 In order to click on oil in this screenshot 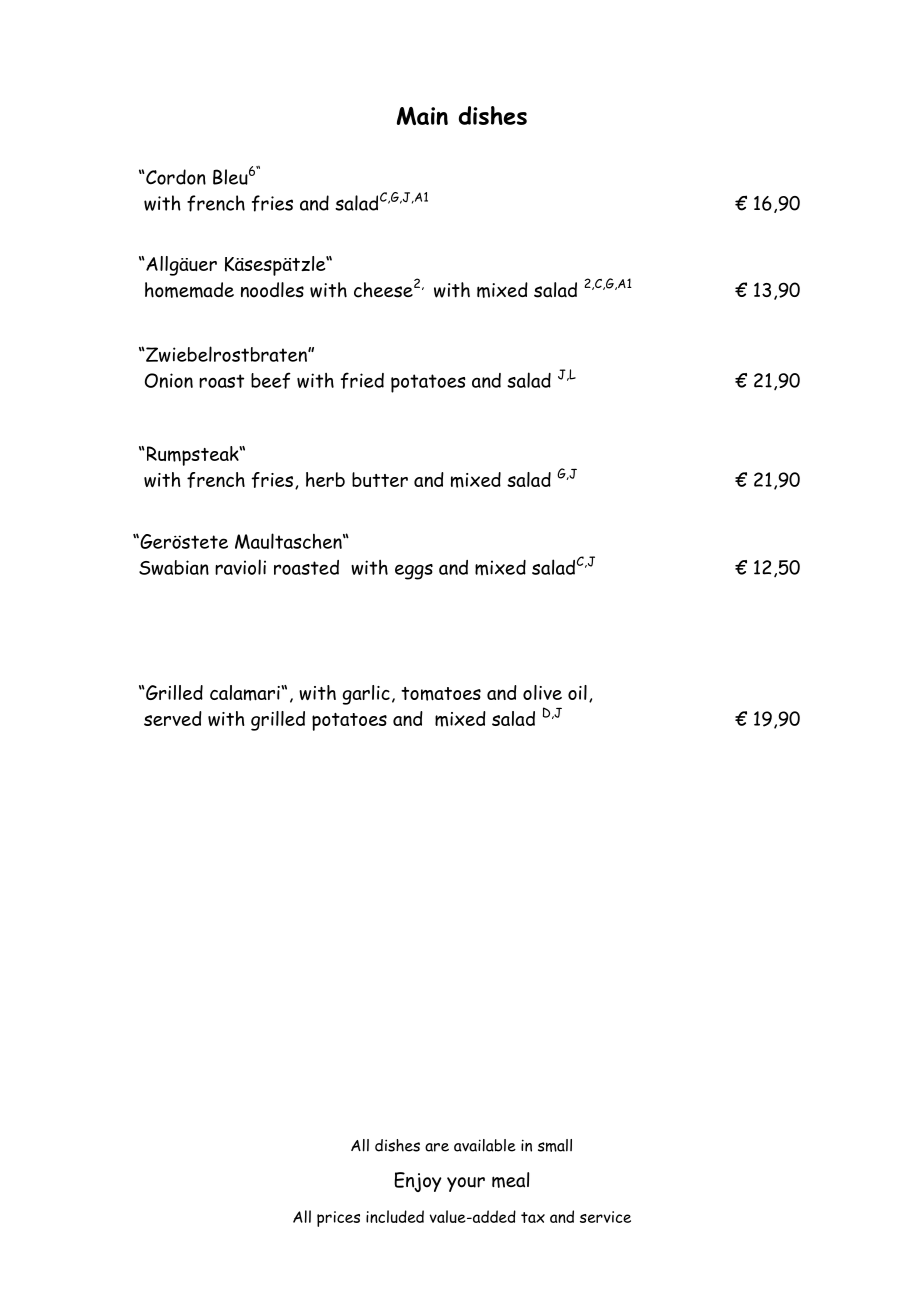, I will do `click(577, 692)`.
